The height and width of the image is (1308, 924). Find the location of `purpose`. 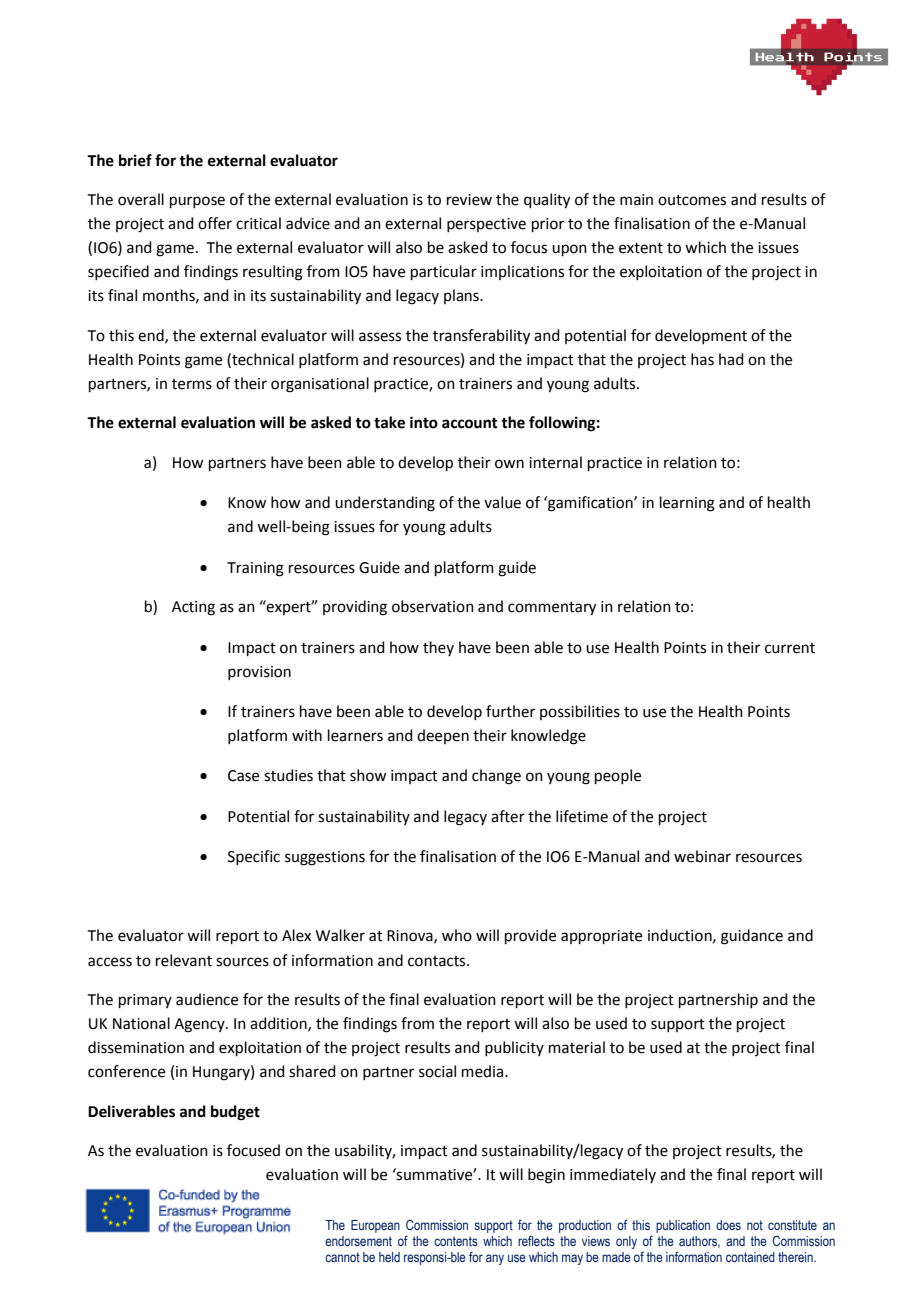

purpose is located at coordinates (197, 202).
